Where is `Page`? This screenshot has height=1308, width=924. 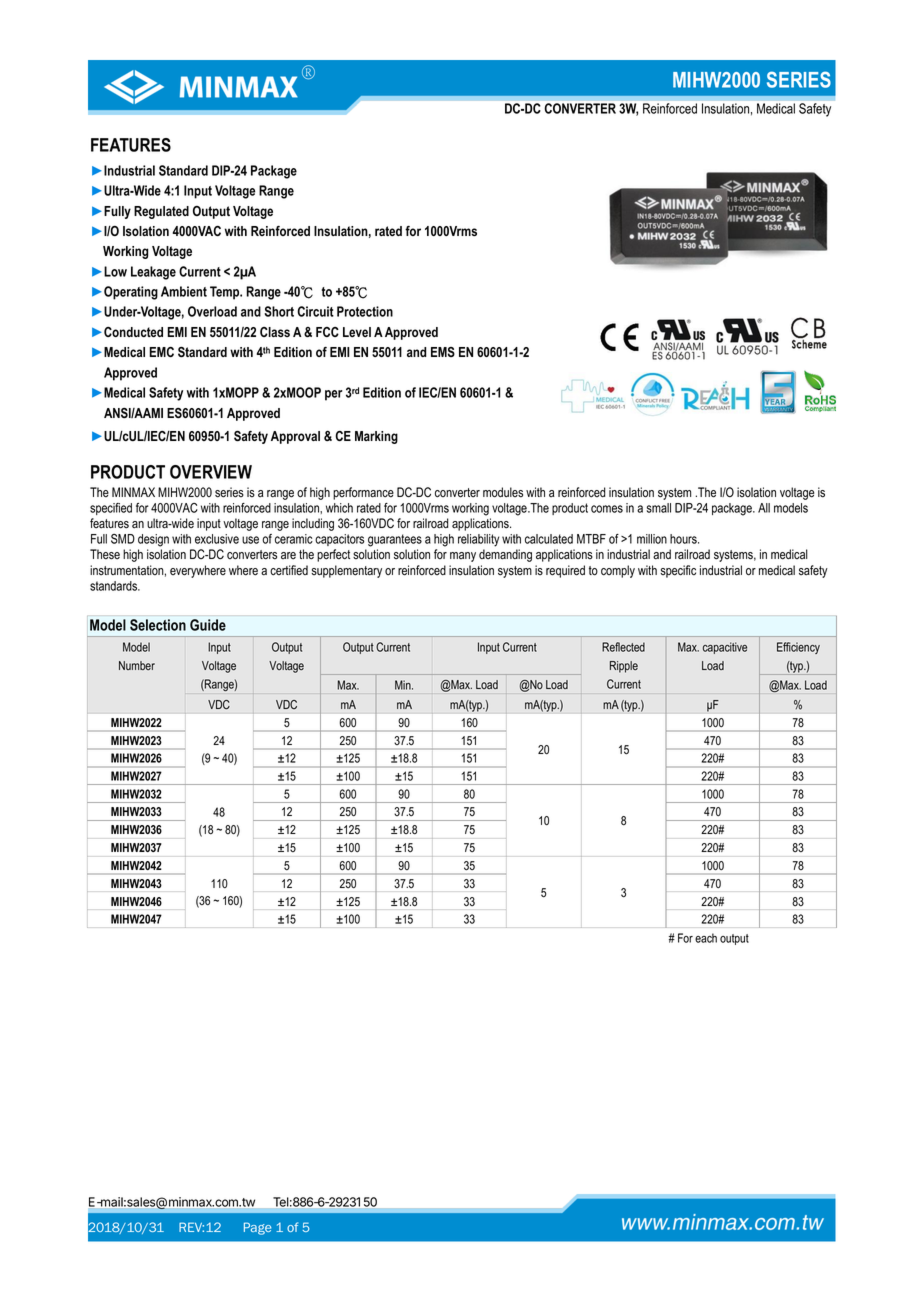 Page is located at coordinates (257, 1228).
